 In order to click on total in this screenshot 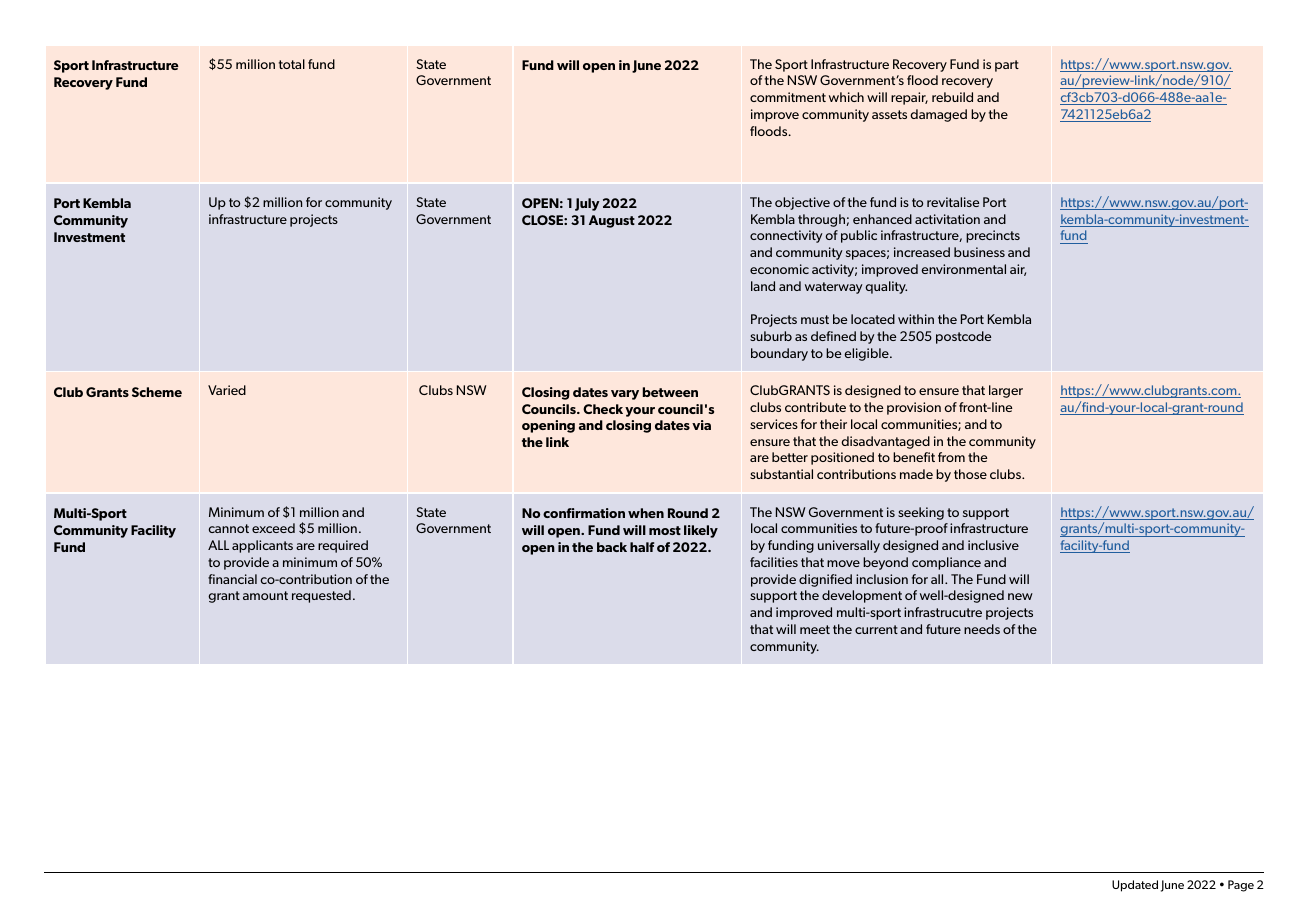, I will do `click(292, 64)`.
